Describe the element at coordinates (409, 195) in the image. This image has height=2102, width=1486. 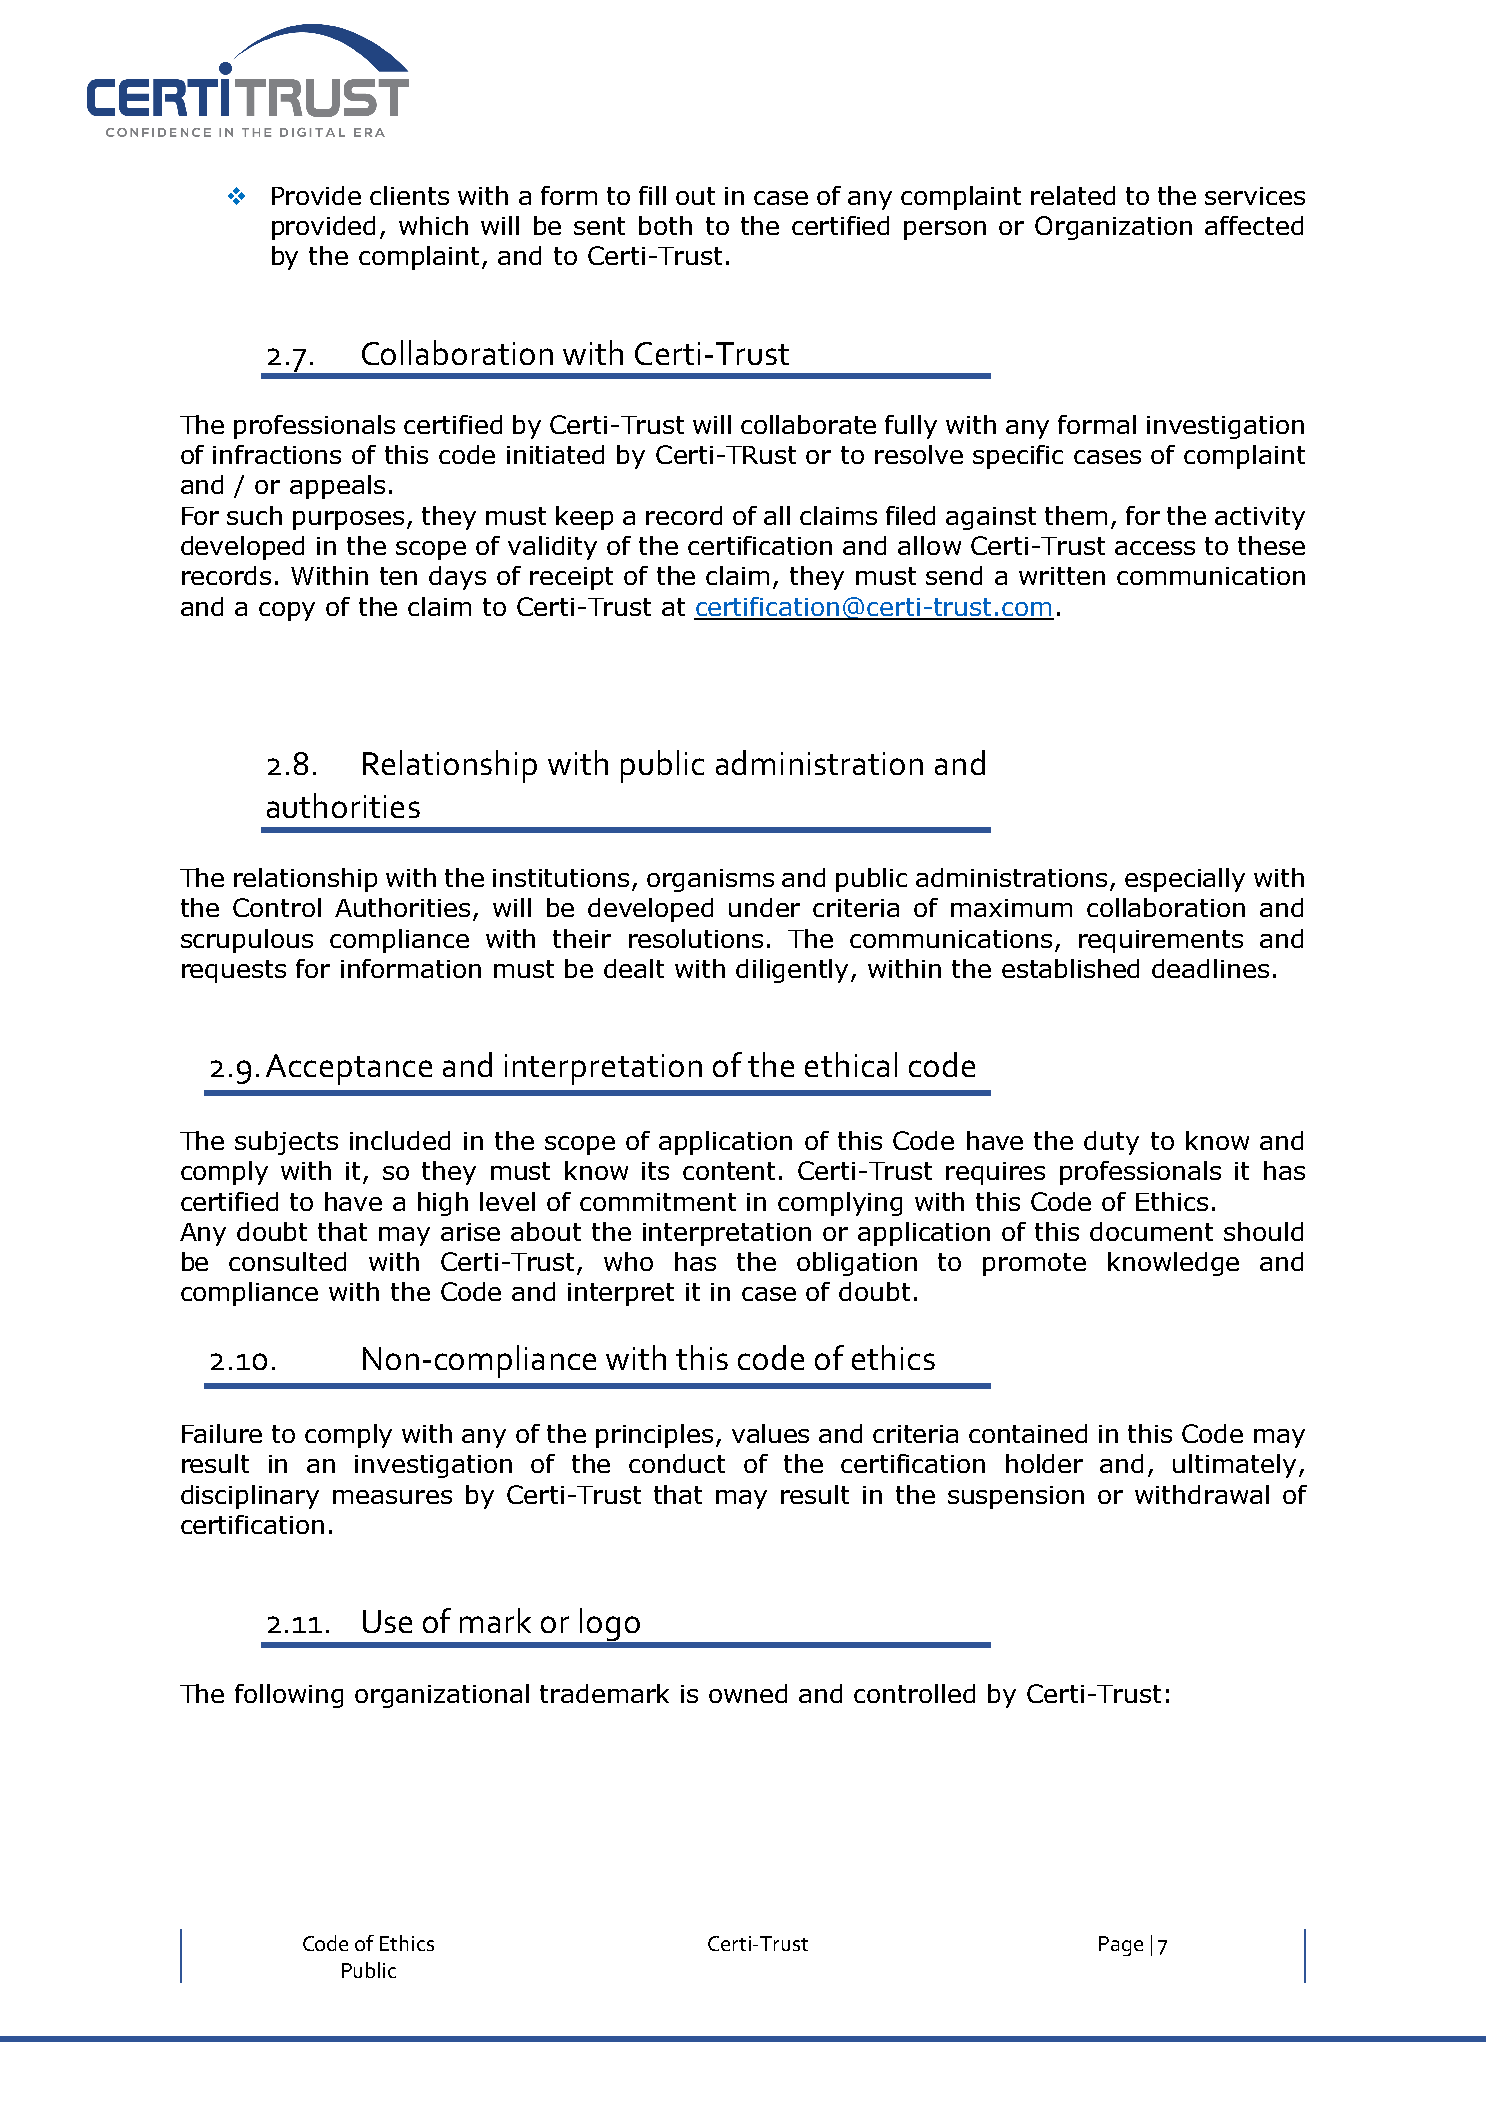
I see `clients` at that location.
